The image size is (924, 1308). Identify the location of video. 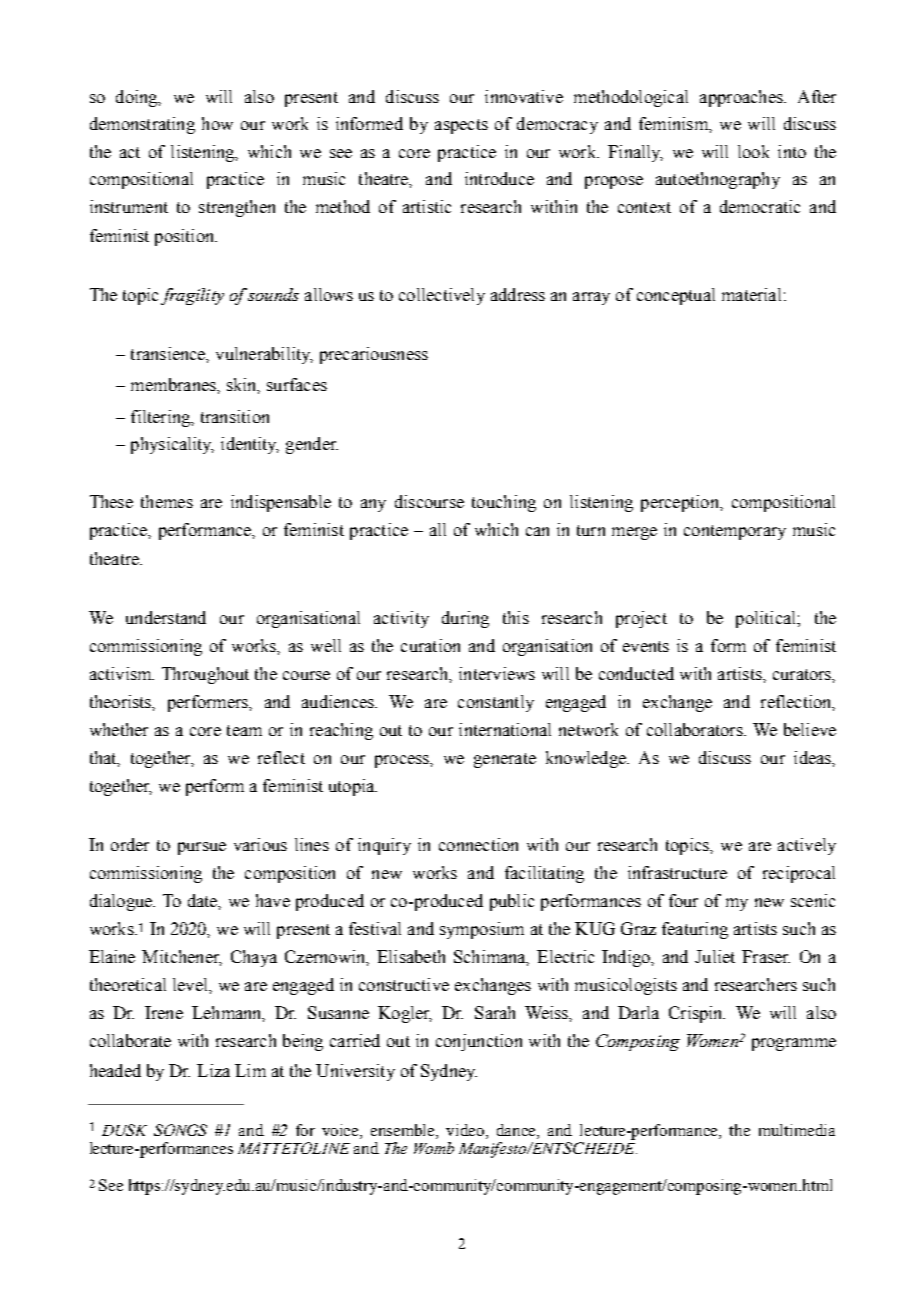
(466, 1130).
